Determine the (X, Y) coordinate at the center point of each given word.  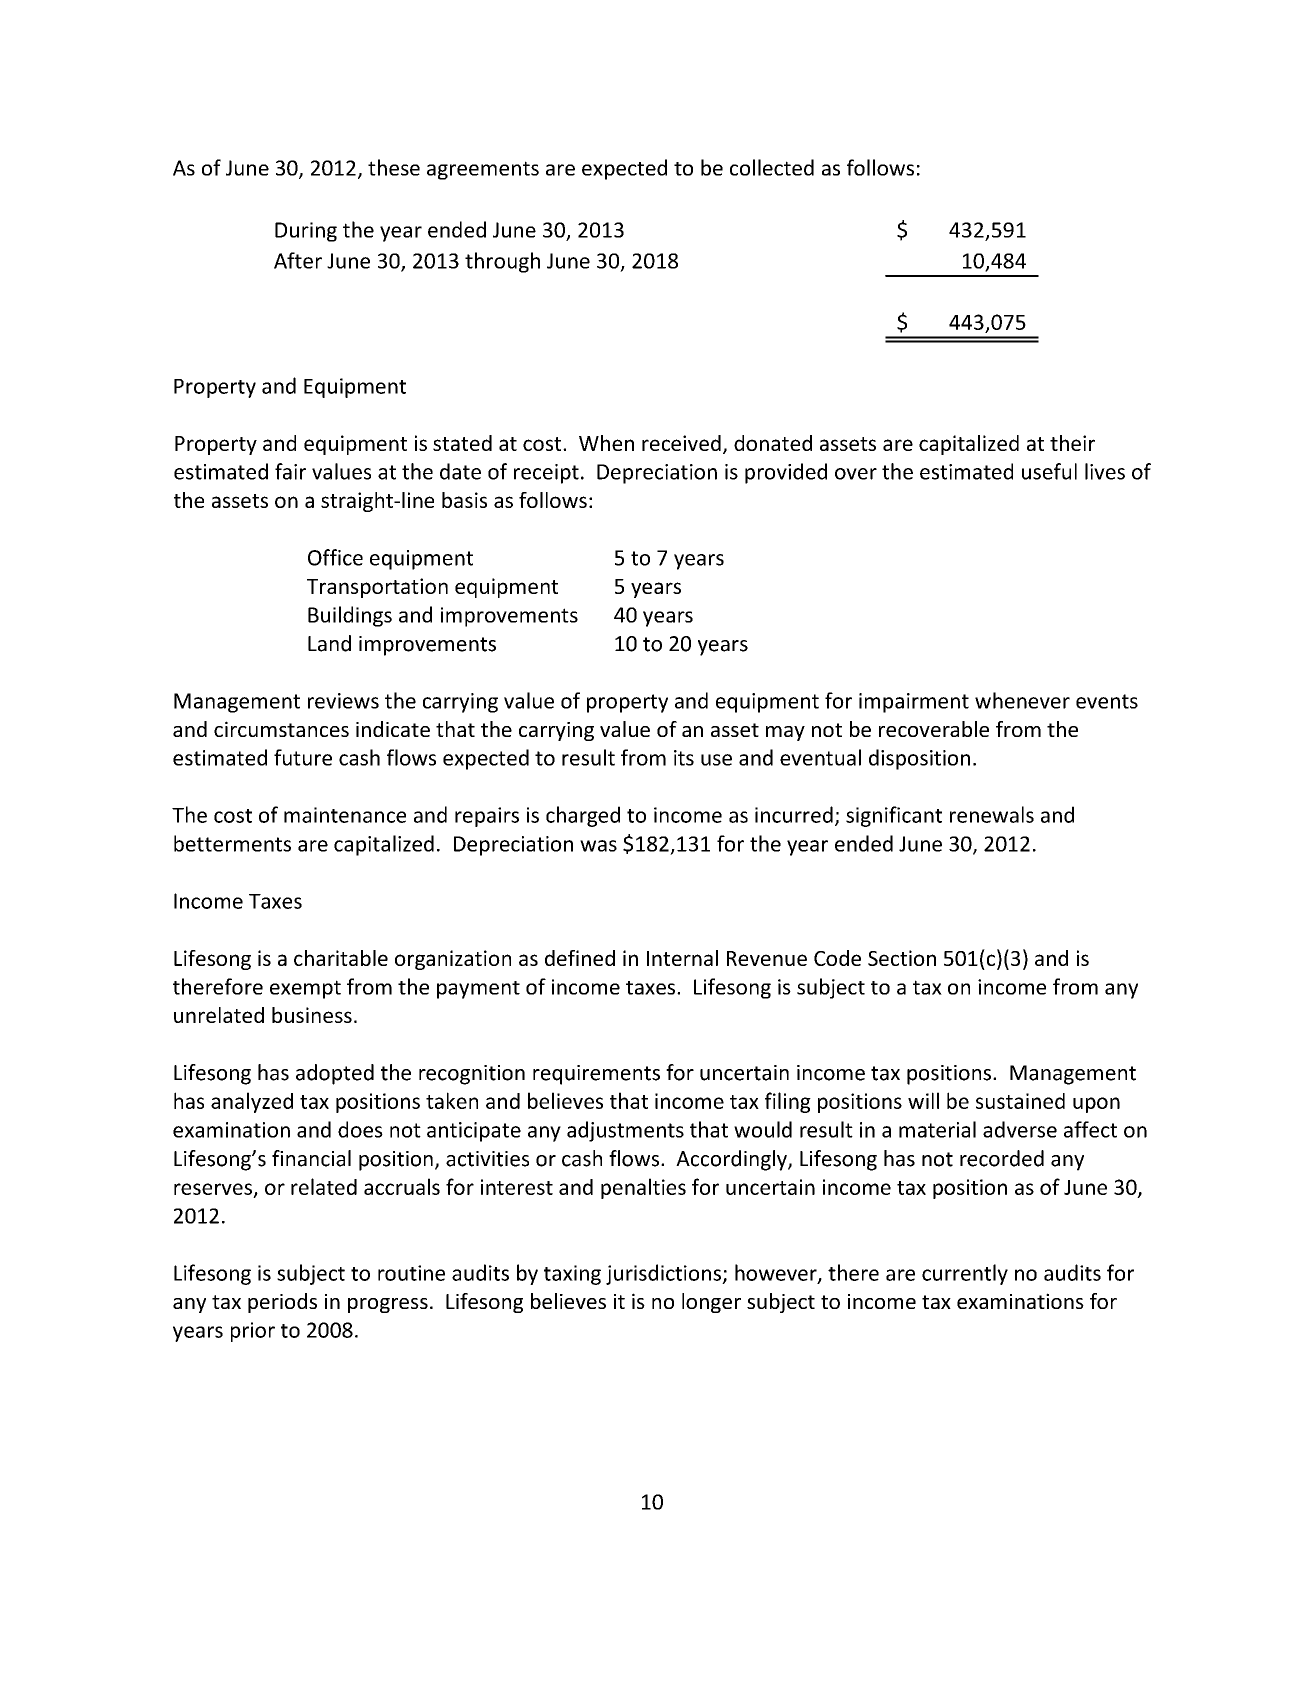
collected (772, 167)
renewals (992, 814)
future (303, 757)
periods (282, 1303)
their (1072, 443)
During (306, 232)
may (785, 733)
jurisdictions (664, 1274)
